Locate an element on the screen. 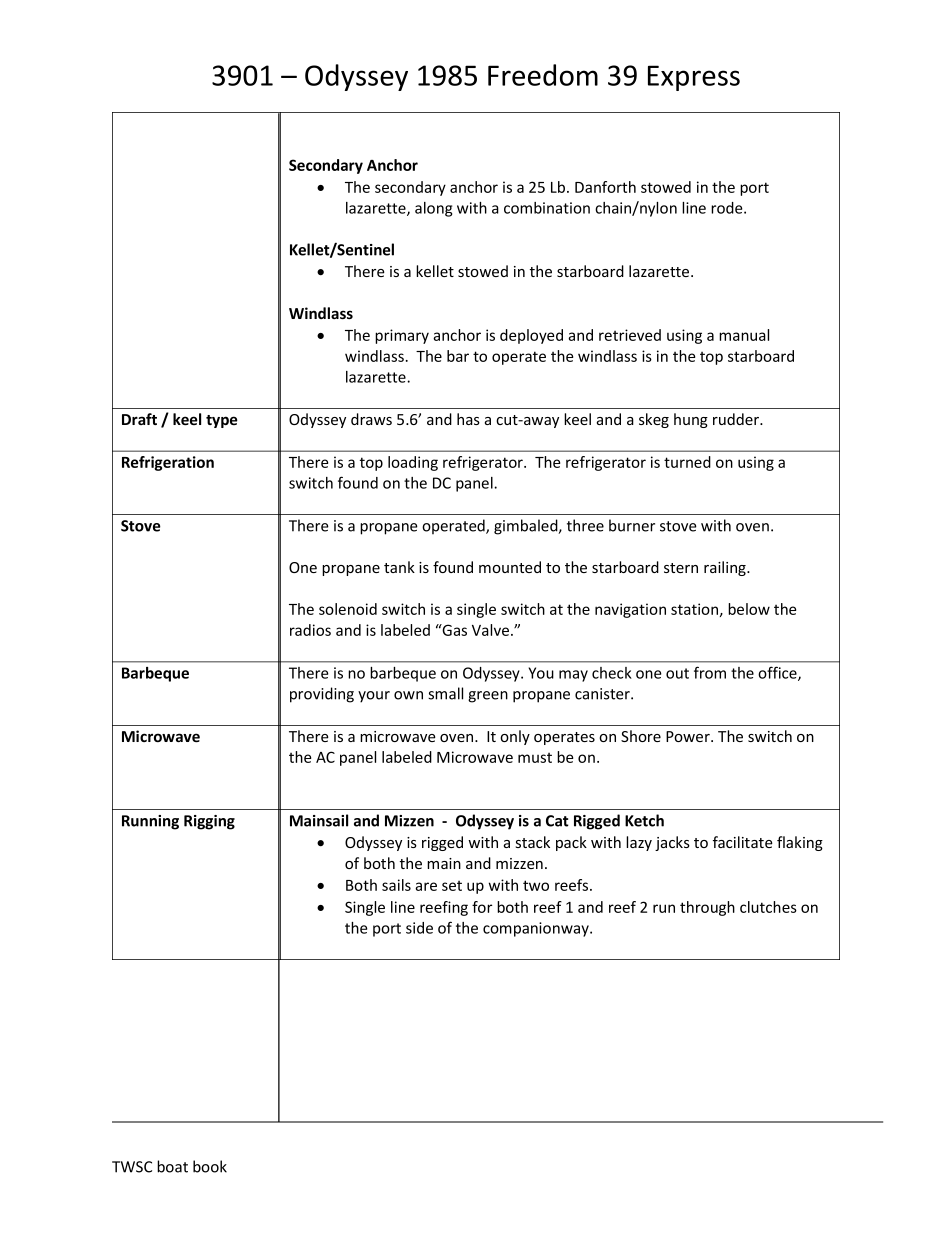 This screenshot has width=952, height=1233. Express is located at coordinates (694, 78).
